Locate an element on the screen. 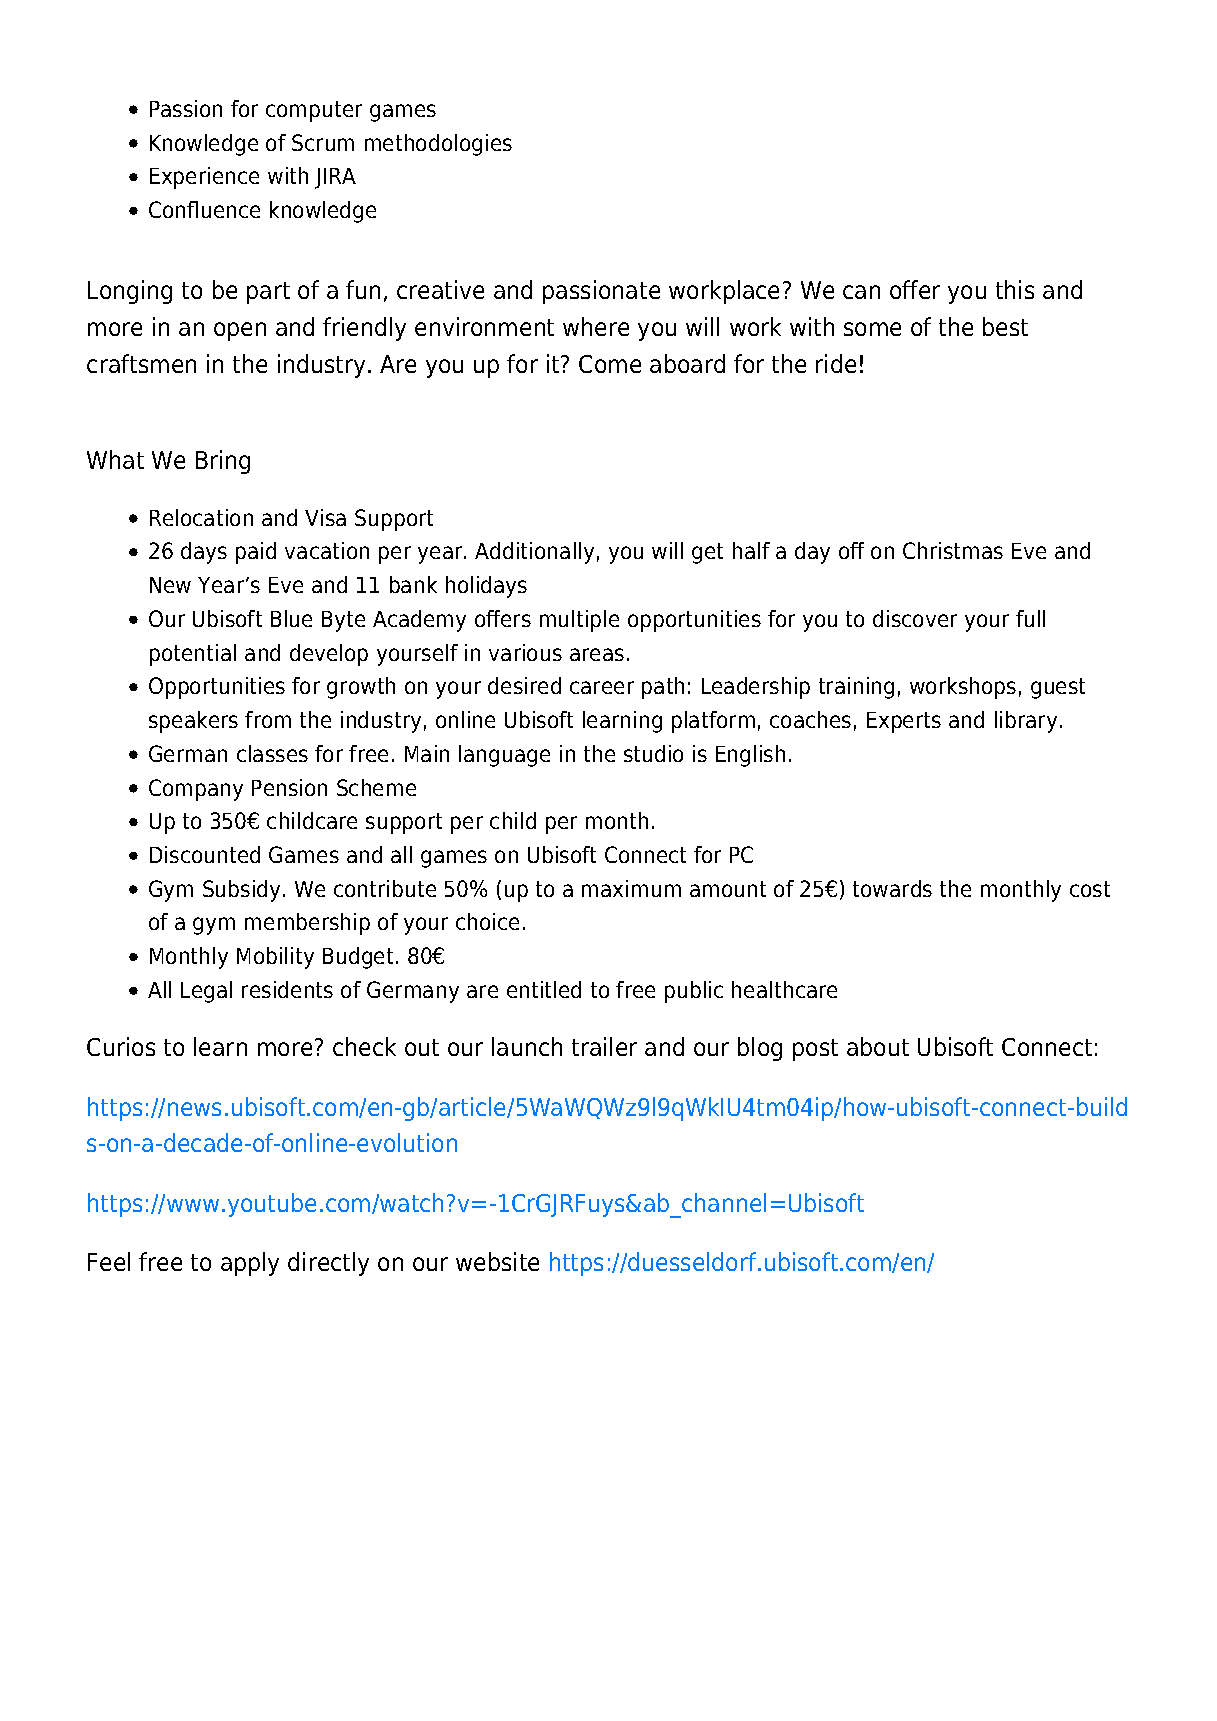 This screenshot has height=1721, width=1217. methodologies is located at coordinates (438, 145).
